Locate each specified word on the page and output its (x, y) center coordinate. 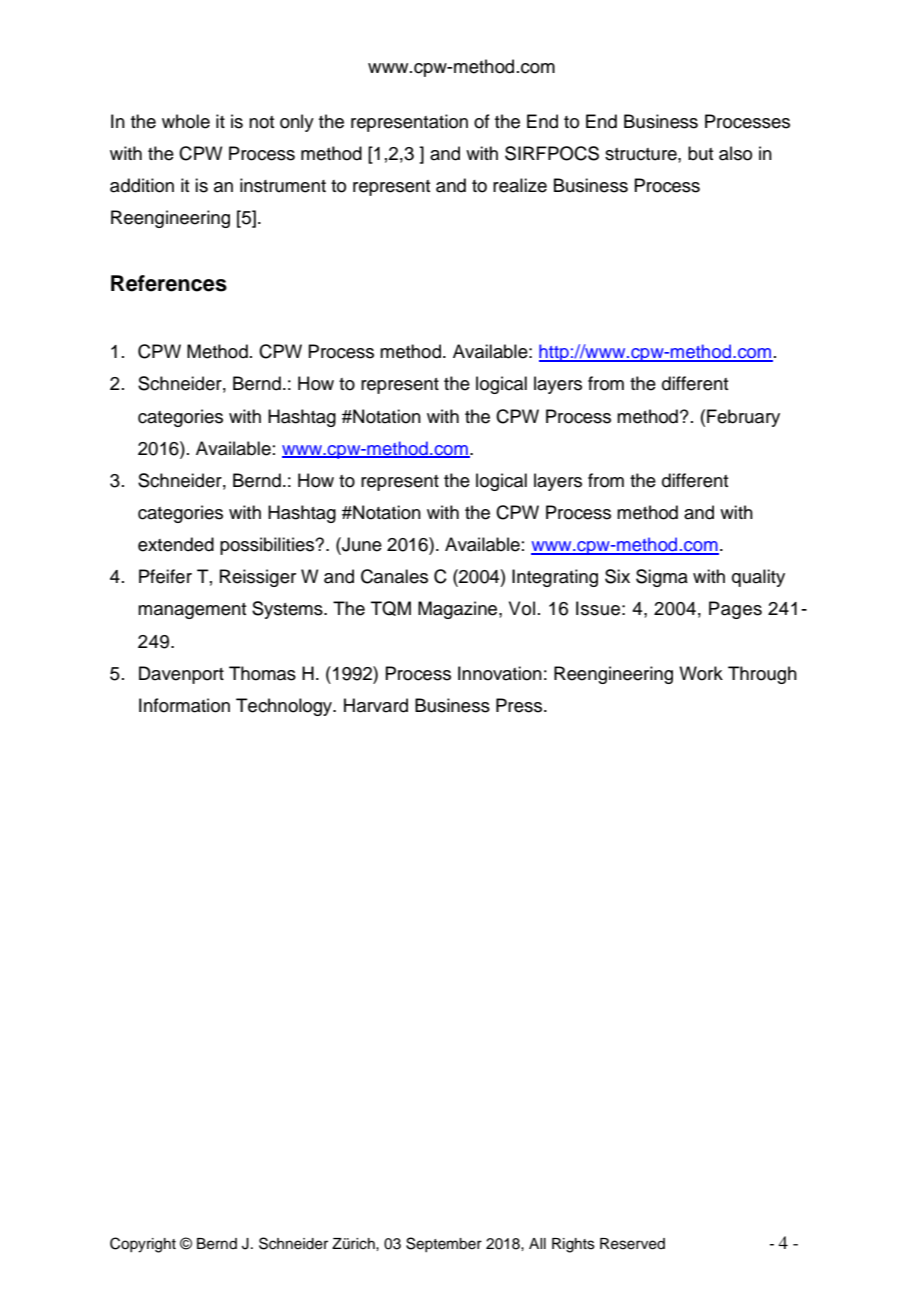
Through (762, 675)
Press (520, 705)
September (444, 1244)
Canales (394, 576)
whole (186, 121)
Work (701, 673)
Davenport (181, 675)
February (743, 418)
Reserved (632, 1244)
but (700, 153)
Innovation (500, 673)
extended (176, 544)
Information (184, 705)
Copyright (143, 1245)
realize (520, 185)
